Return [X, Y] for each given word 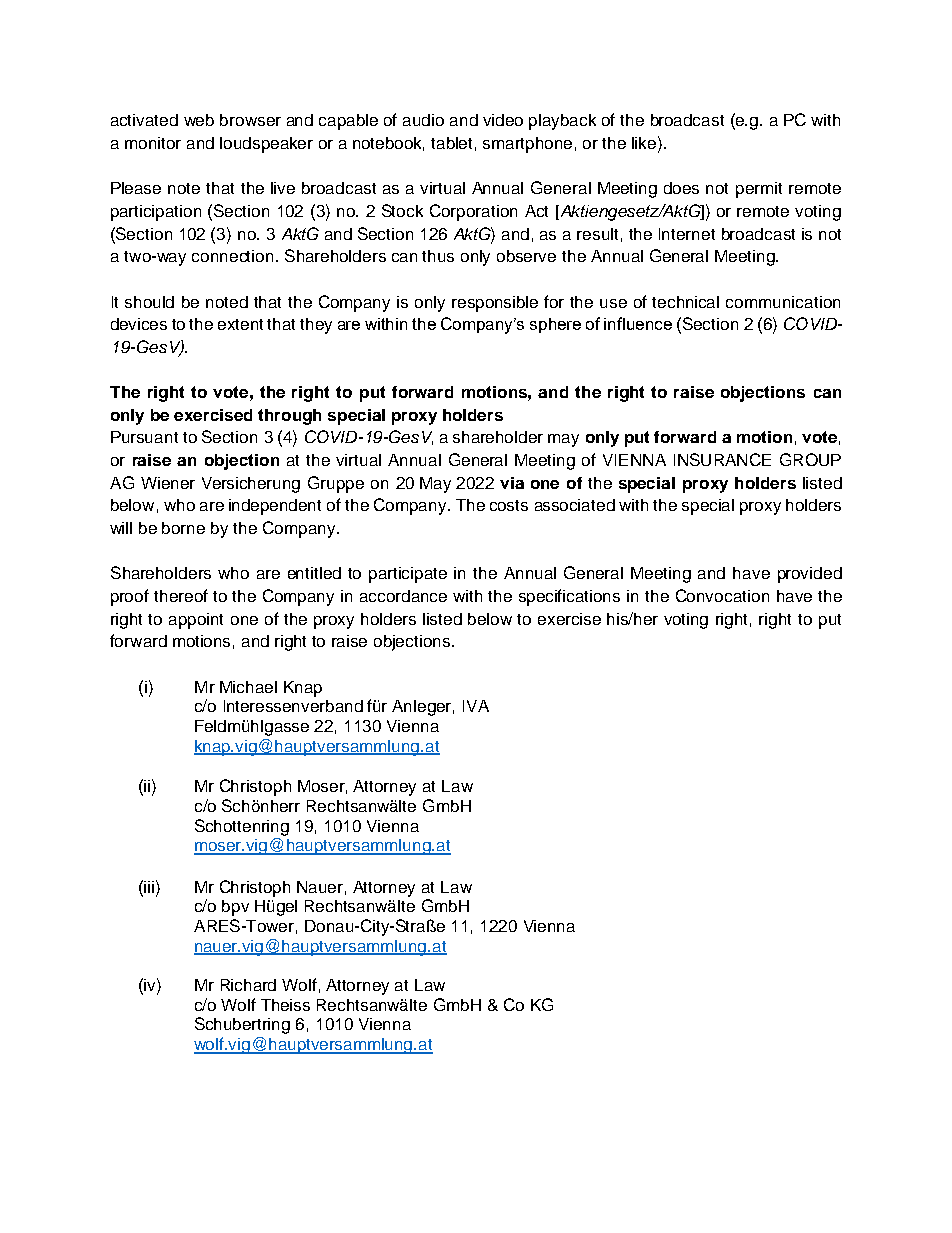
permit [759, 190]
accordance [403, 596]
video [503, 120]
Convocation [722, 595]
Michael [248, 687]
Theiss [285, 1005]
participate [408, 575]
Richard [248, 985]
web [199, 120]
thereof [181, 595]
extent [240, 324]
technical [685, 302]
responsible [495, 304]
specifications [569, 597]
